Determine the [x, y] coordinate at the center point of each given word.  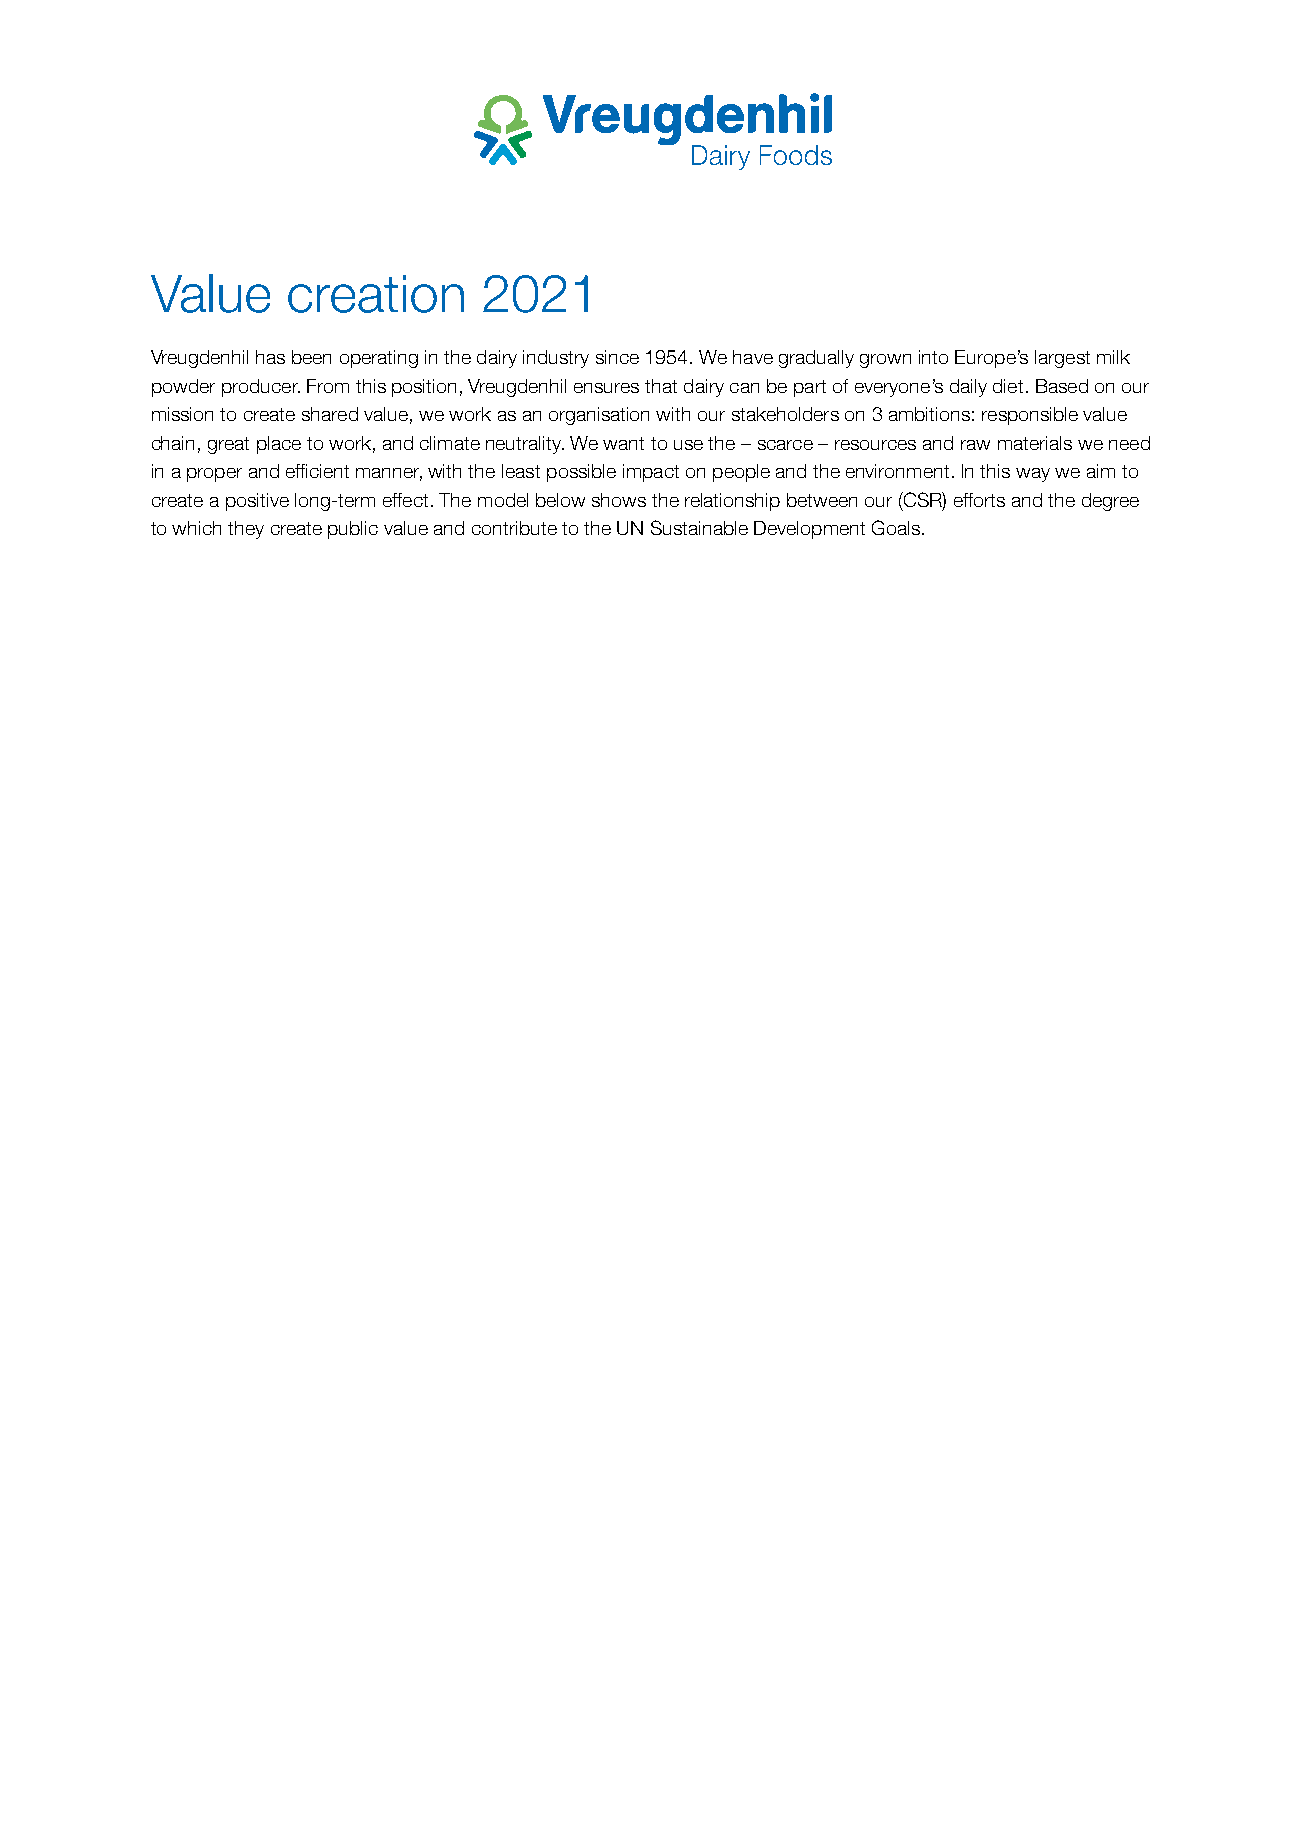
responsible [1030, 416]
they [246, 530]
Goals [896, 527]
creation [376, 294]
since [617, 357]
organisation [599, 416]
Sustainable [699, 527]
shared [330, 414]
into [933, 357]
